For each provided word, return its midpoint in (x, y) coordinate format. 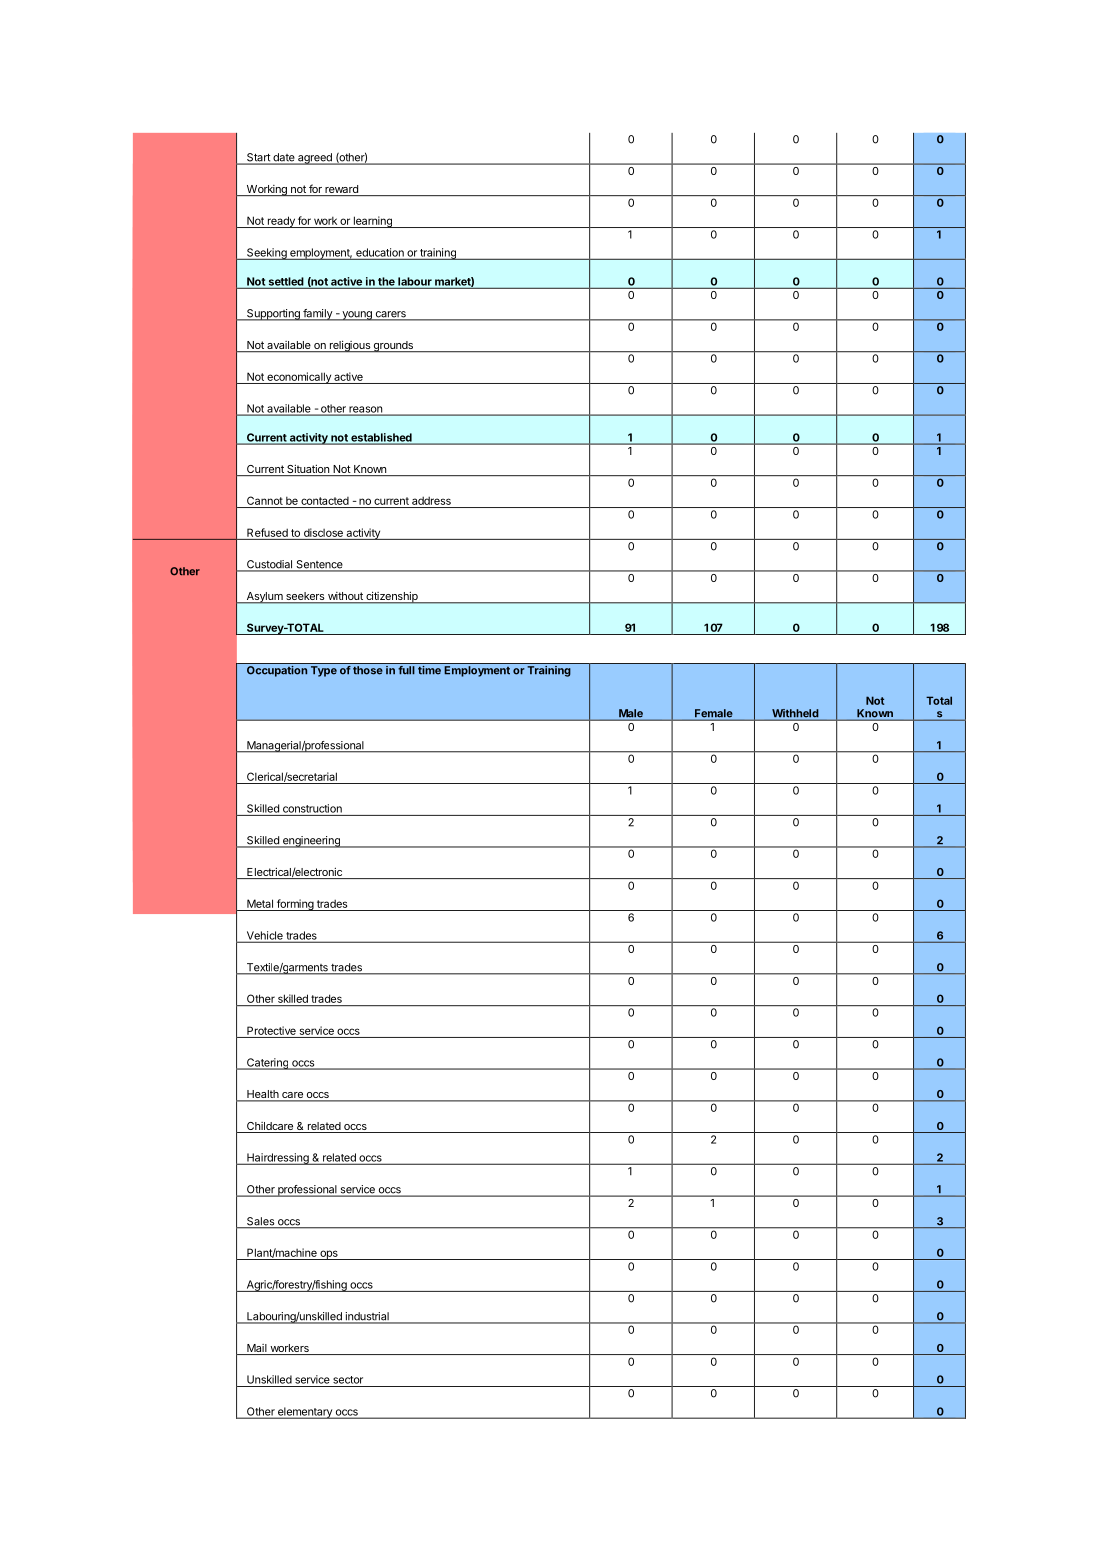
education (380, 252)
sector (348, 1380)
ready (281, 222)
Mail (257, 1349)
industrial (367, 1317)
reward (341, 190)
